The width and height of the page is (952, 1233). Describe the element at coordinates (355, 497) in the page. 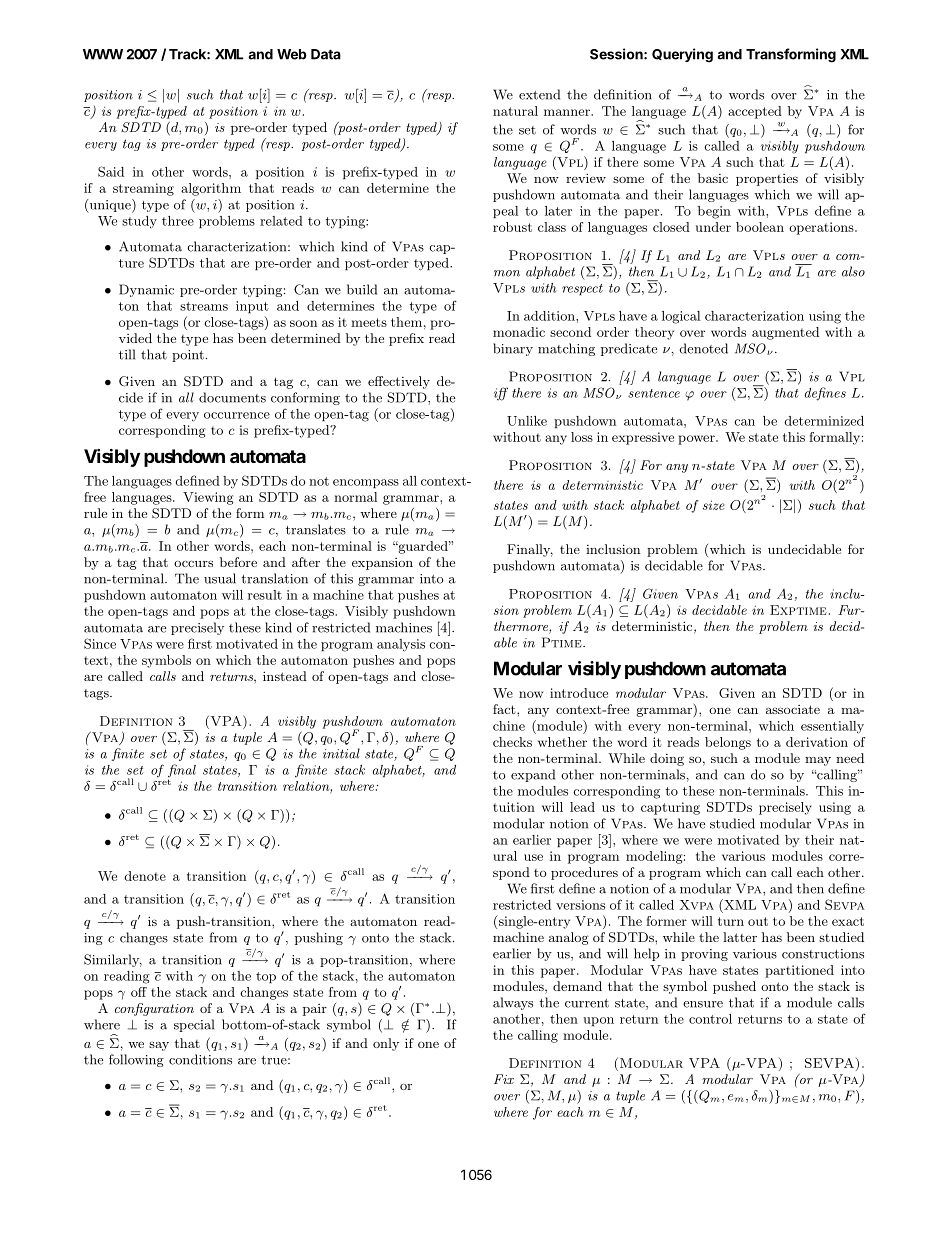

I see `normal` at that location.
